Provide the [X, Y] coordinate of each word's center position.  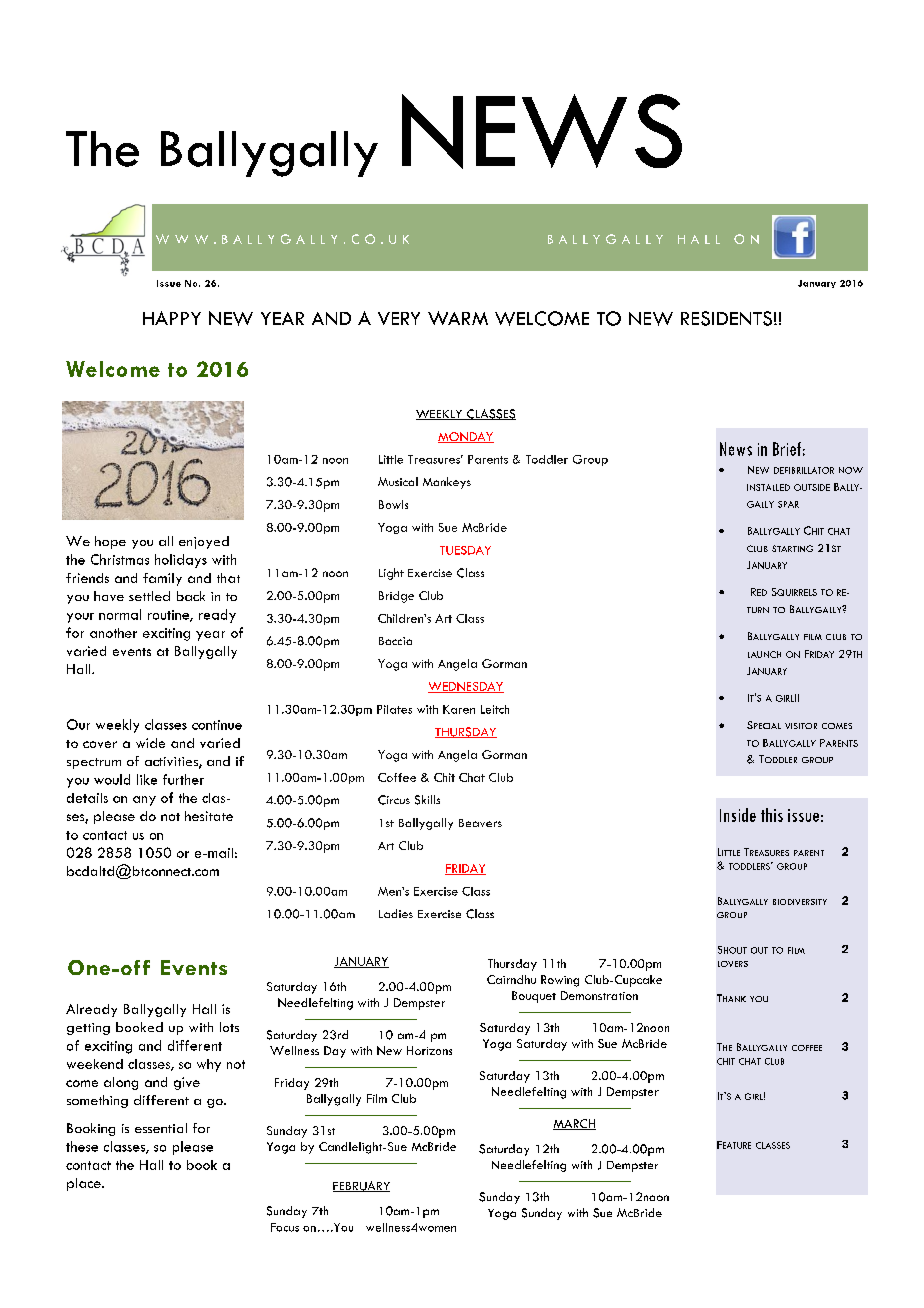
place [85, 1184]
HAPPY [172, 318]
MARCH [574, 1124]
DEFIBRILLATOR [804, 470]
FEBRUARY [361, 1186]
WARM [458, 318]
